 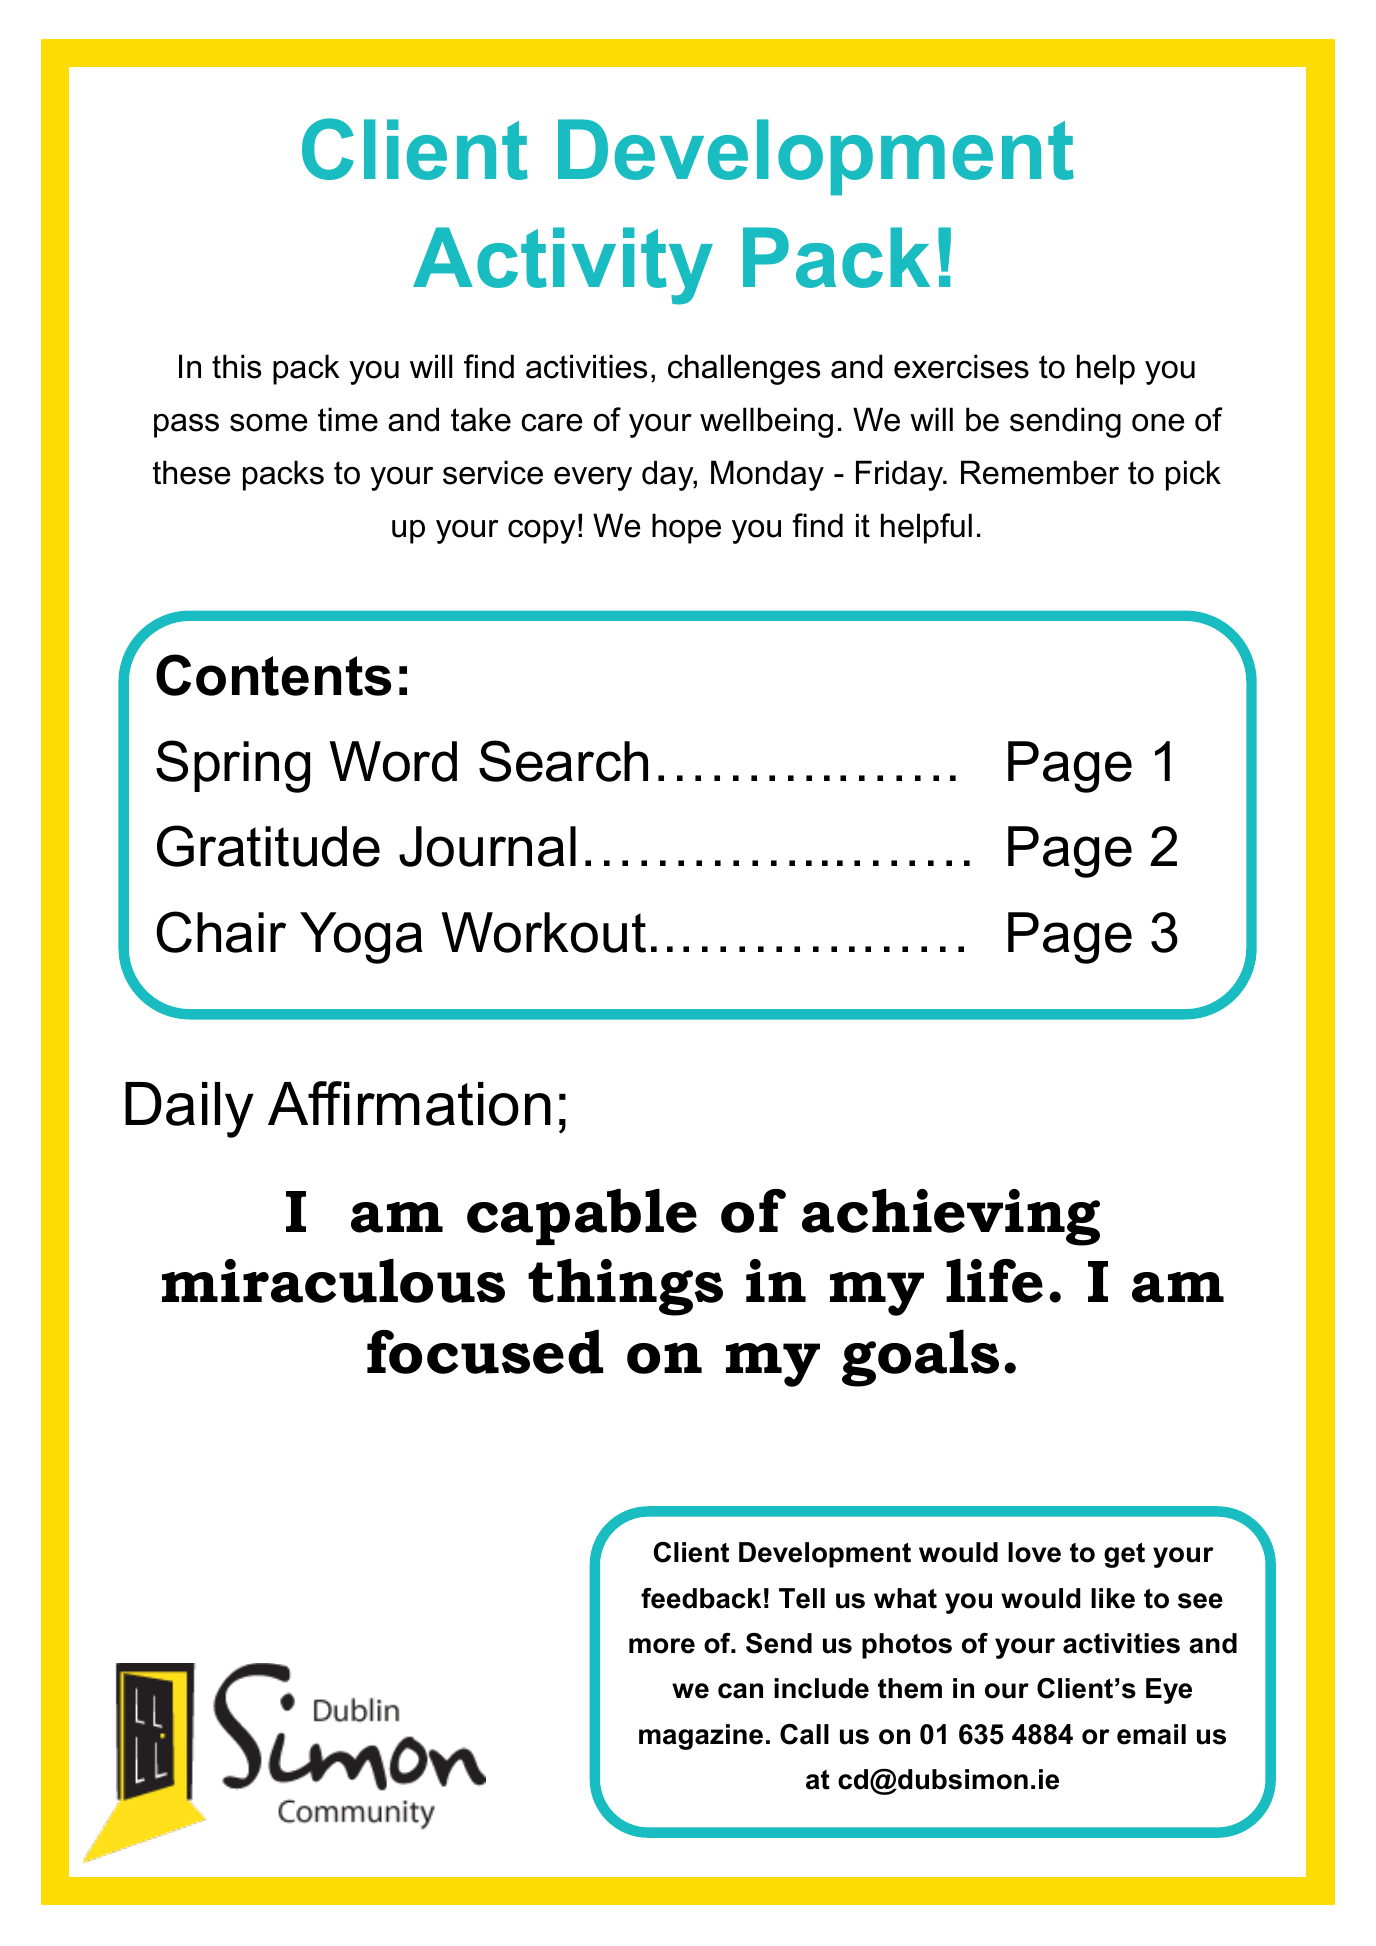 I want to click on challenges, so click(x=744, y=369).
